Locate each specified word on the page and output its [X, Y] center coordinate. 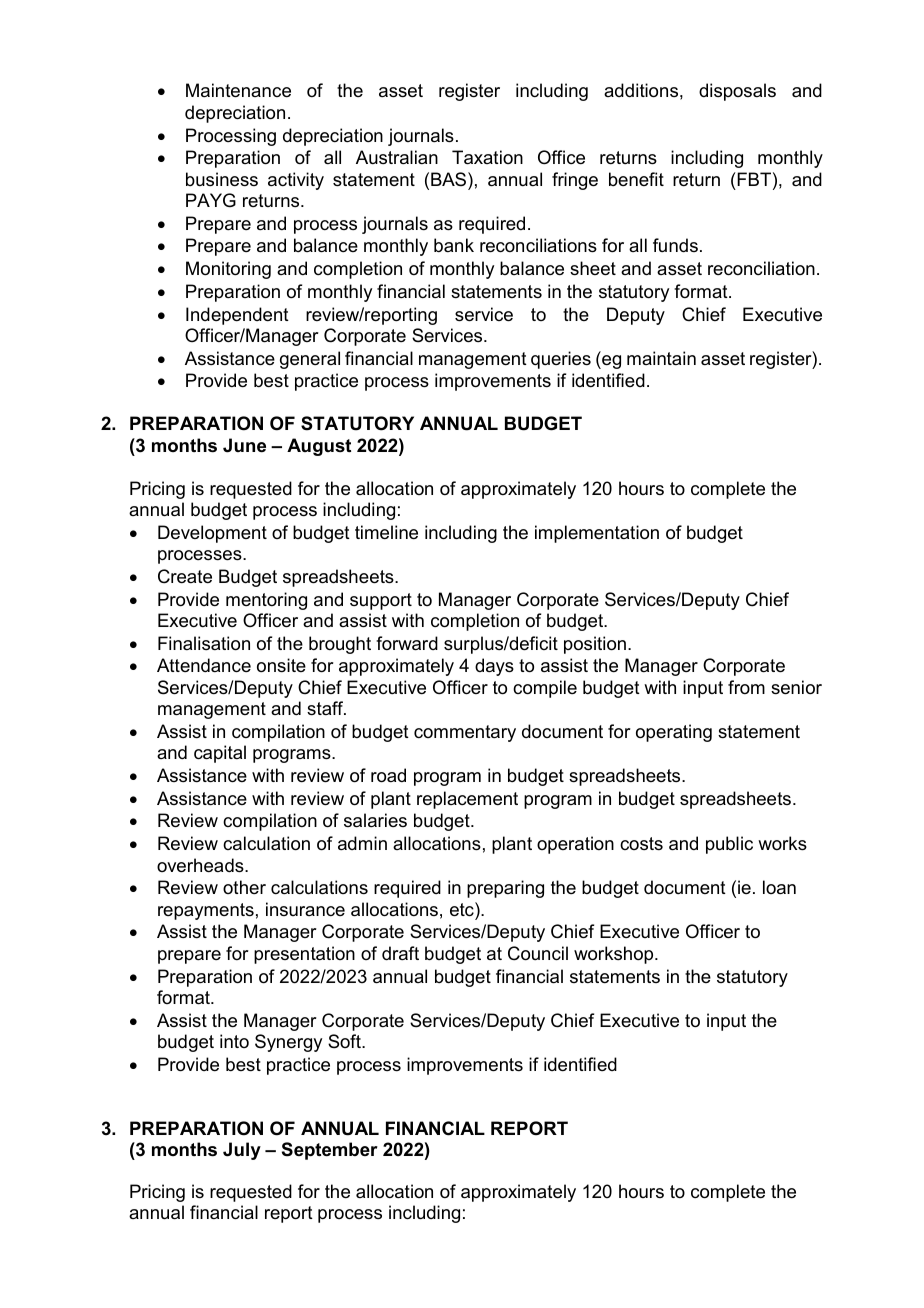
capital [220, 754]
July [242, 1151]
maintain [661, 358]
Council [538, 953]
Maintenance [238, 90]
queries [561, 360]
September [330, 1151]
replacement [467, 800]
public [729, 845]
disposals [737, 92]
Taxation [487, 157]
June [244, 445]
